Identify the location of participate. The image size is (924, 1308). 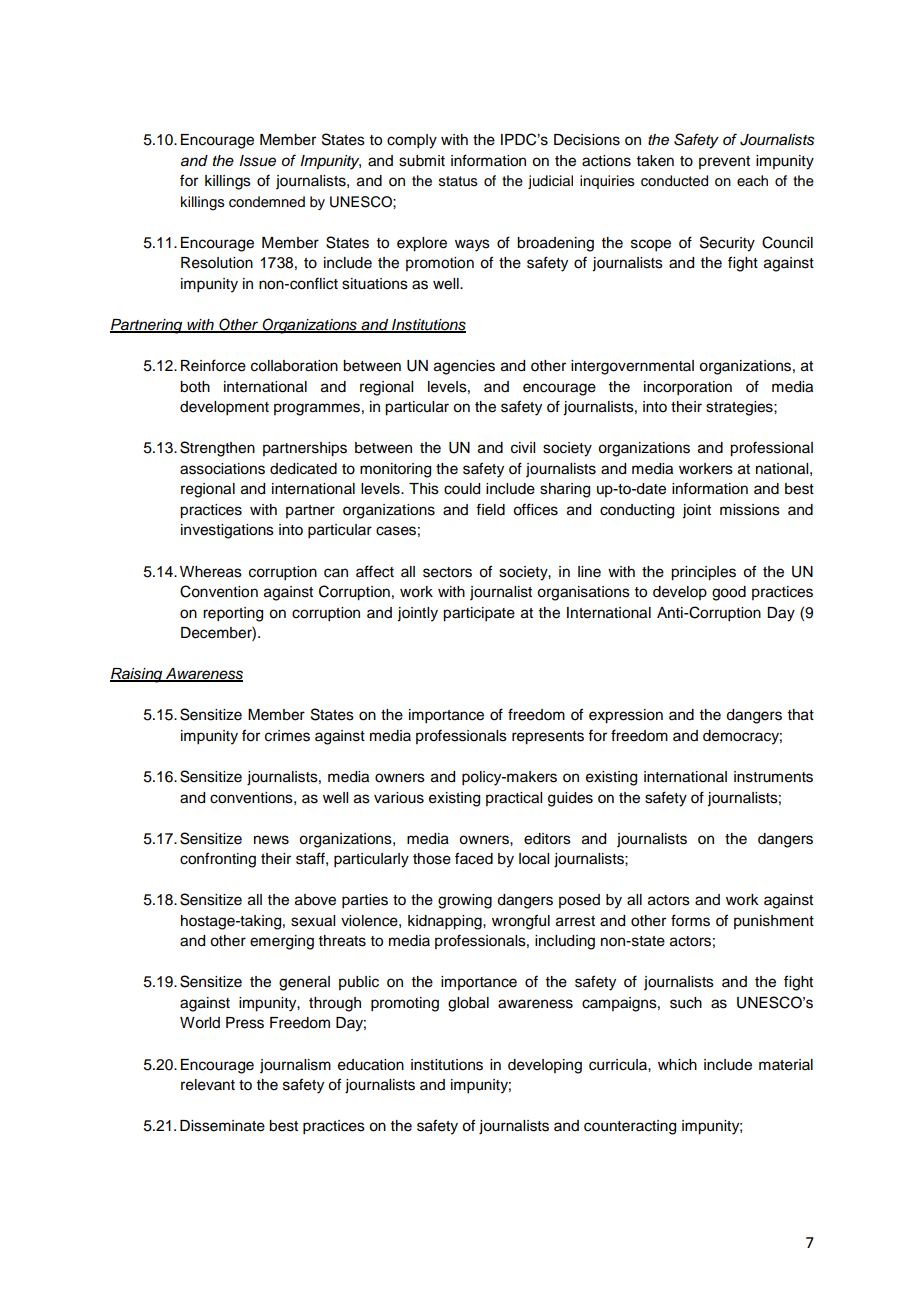
(479, 614).
